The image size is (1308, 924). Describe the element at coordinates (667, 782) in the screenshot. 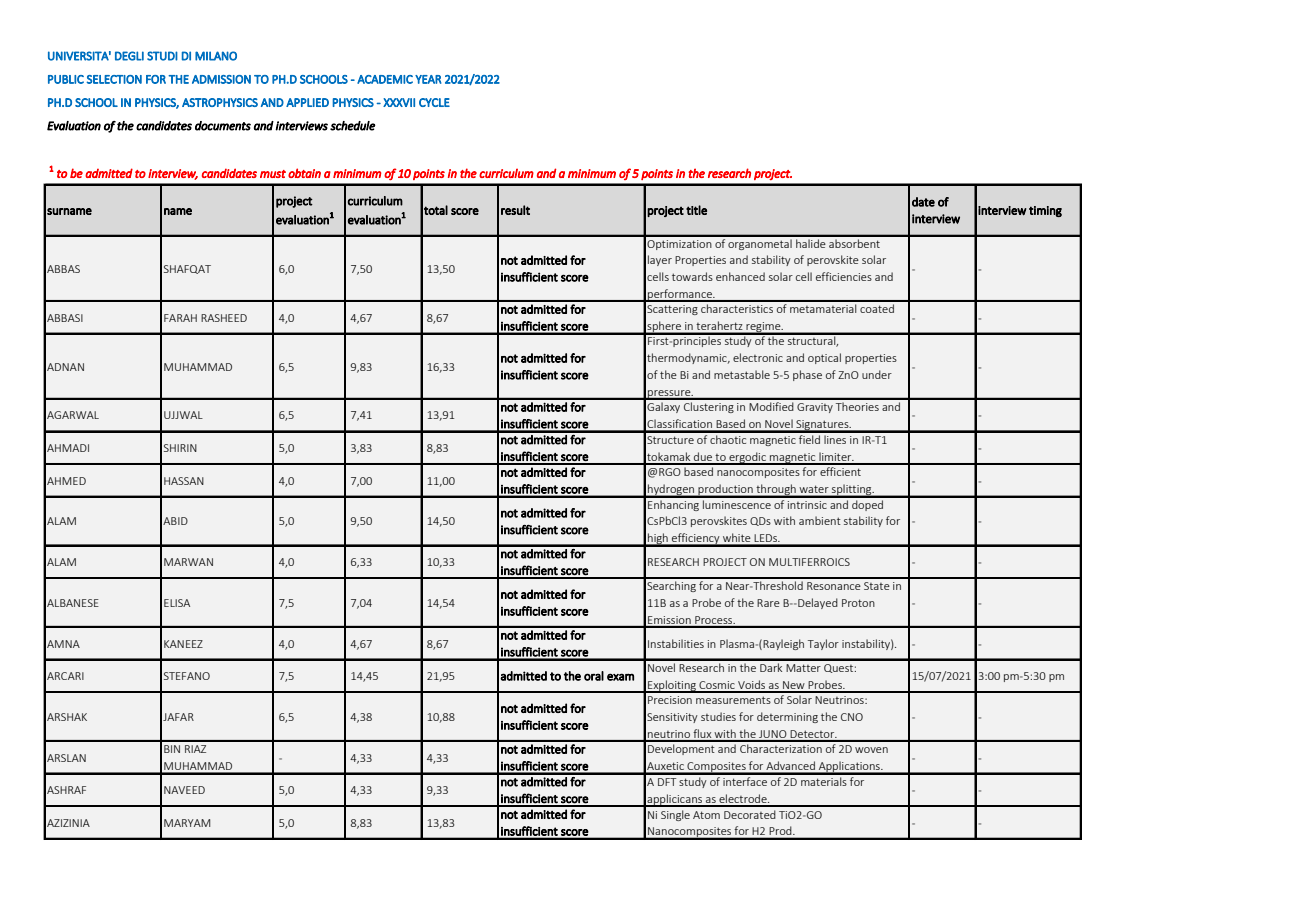

I see `DFT` at that location.
